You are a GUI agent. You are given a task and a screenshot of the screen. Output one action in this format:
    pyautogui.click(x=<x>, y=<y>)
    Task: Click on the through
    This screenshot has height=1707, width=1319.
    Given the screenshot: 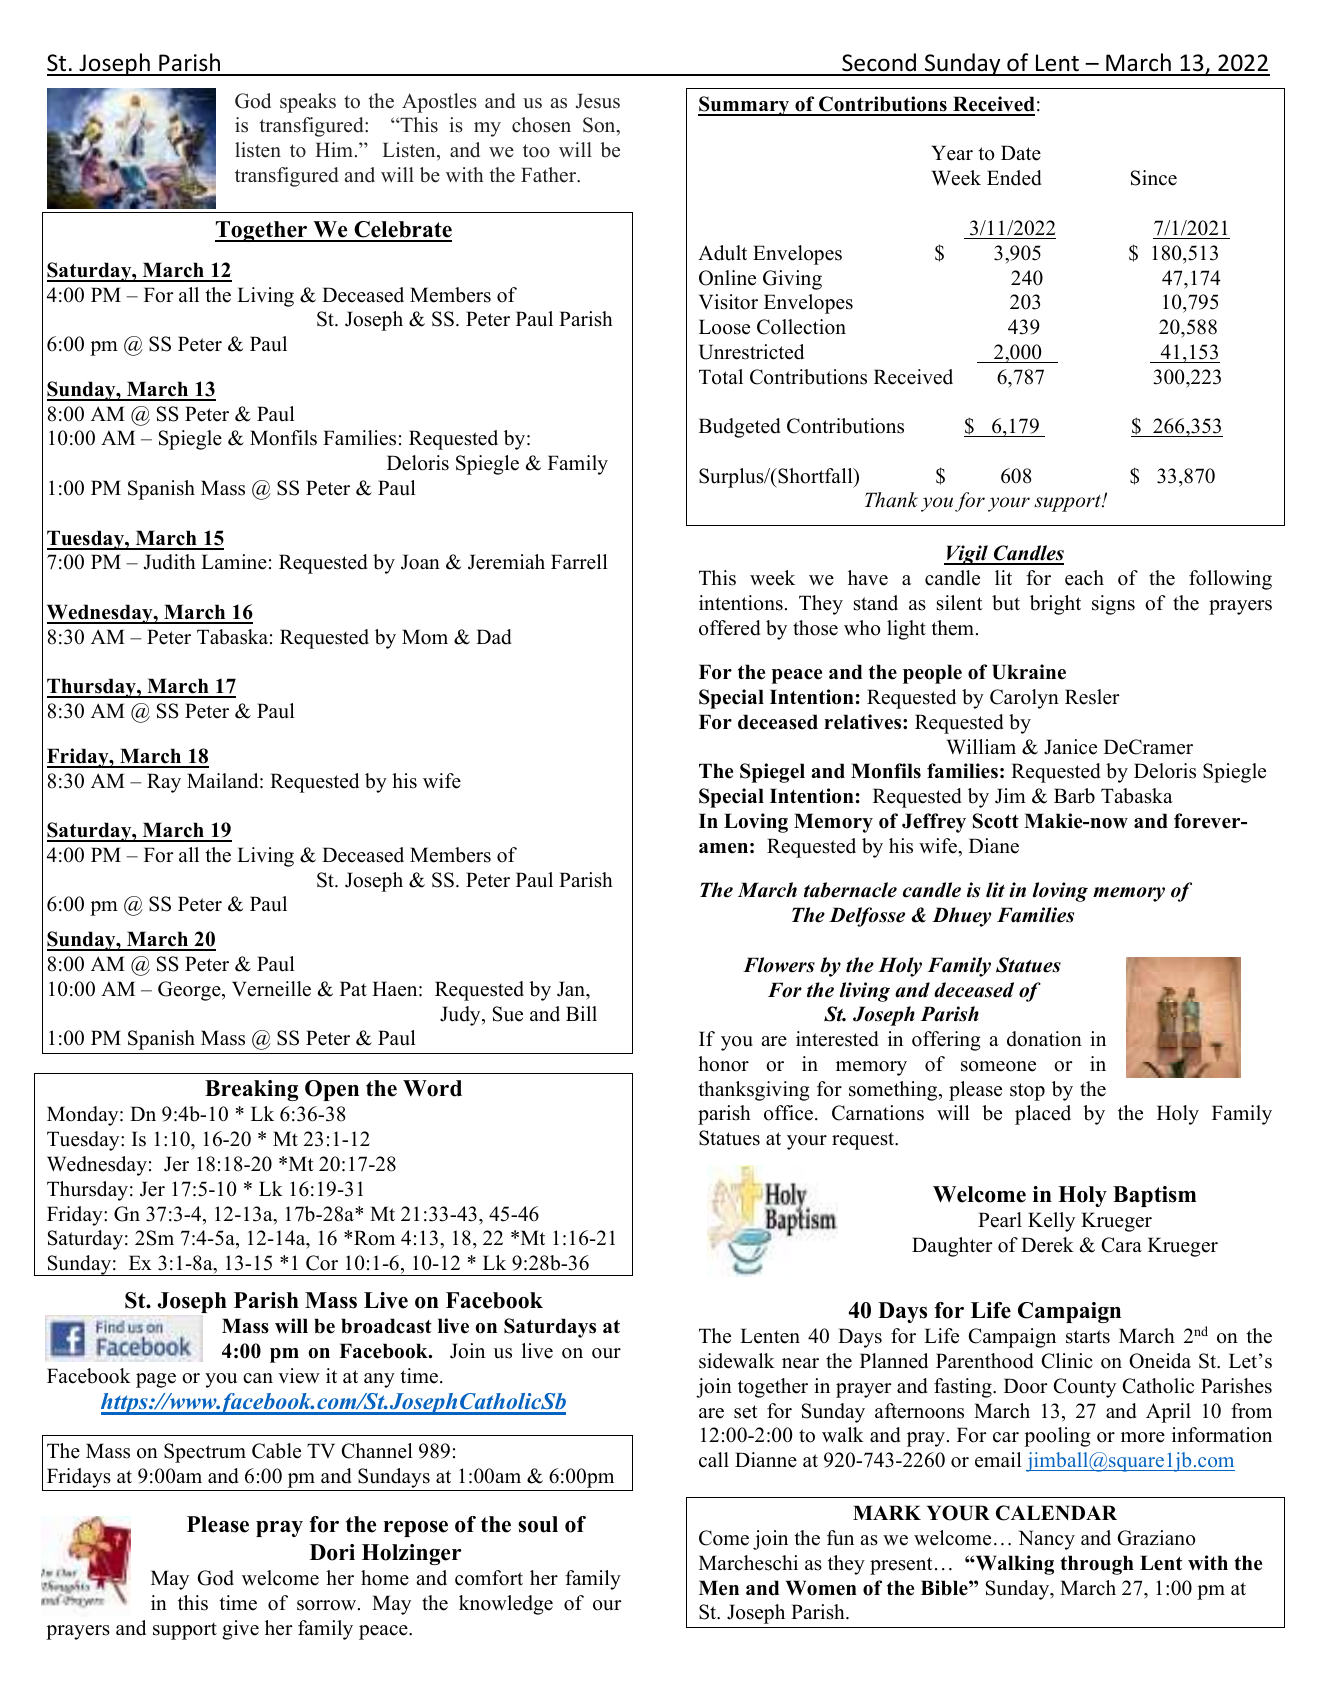 What is the action you would take?
    pyautogui.click(x=1097, y=1565)
